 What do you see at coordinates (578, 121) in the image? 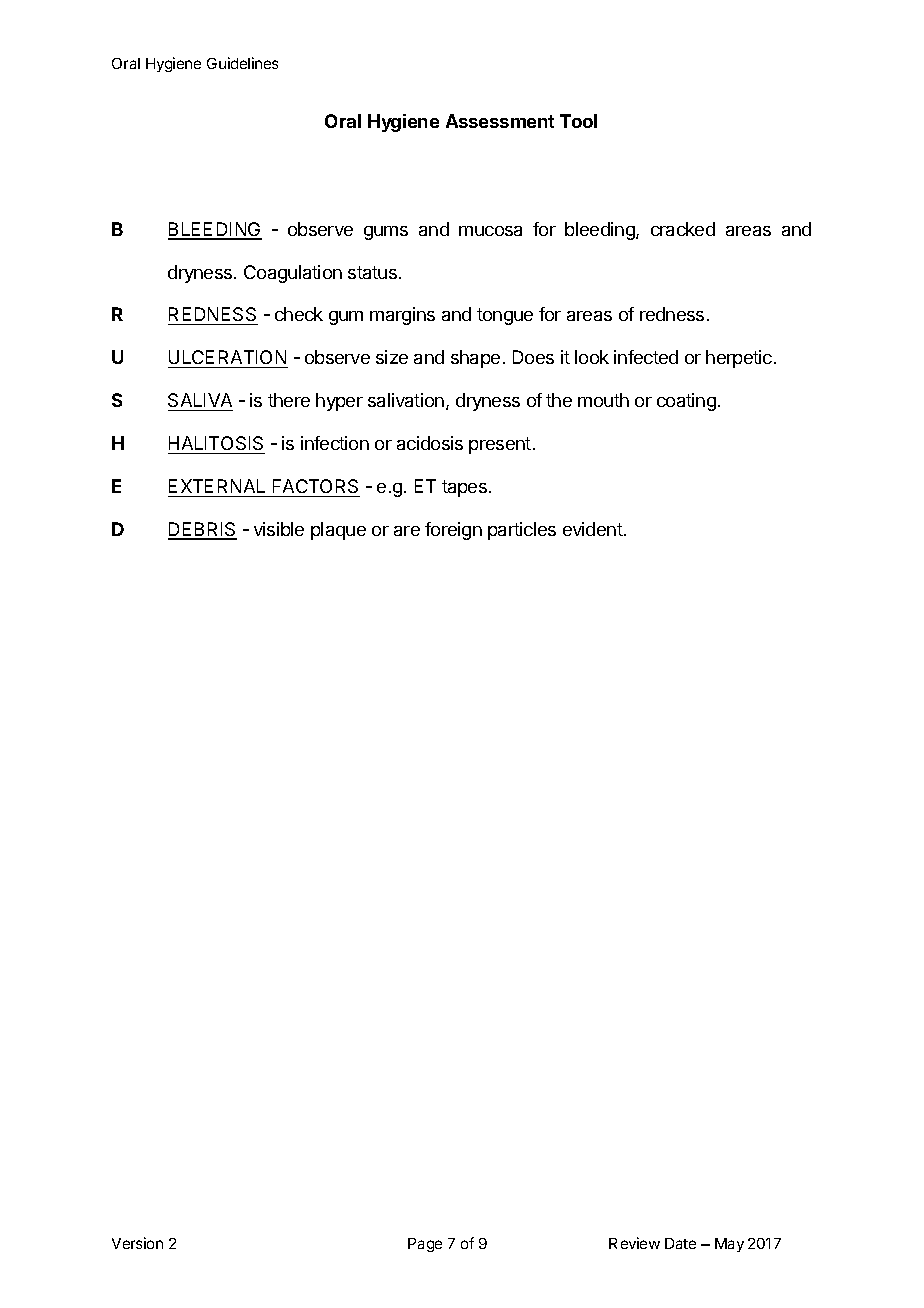
I see `Tool` at bounding box center [578, 121].
